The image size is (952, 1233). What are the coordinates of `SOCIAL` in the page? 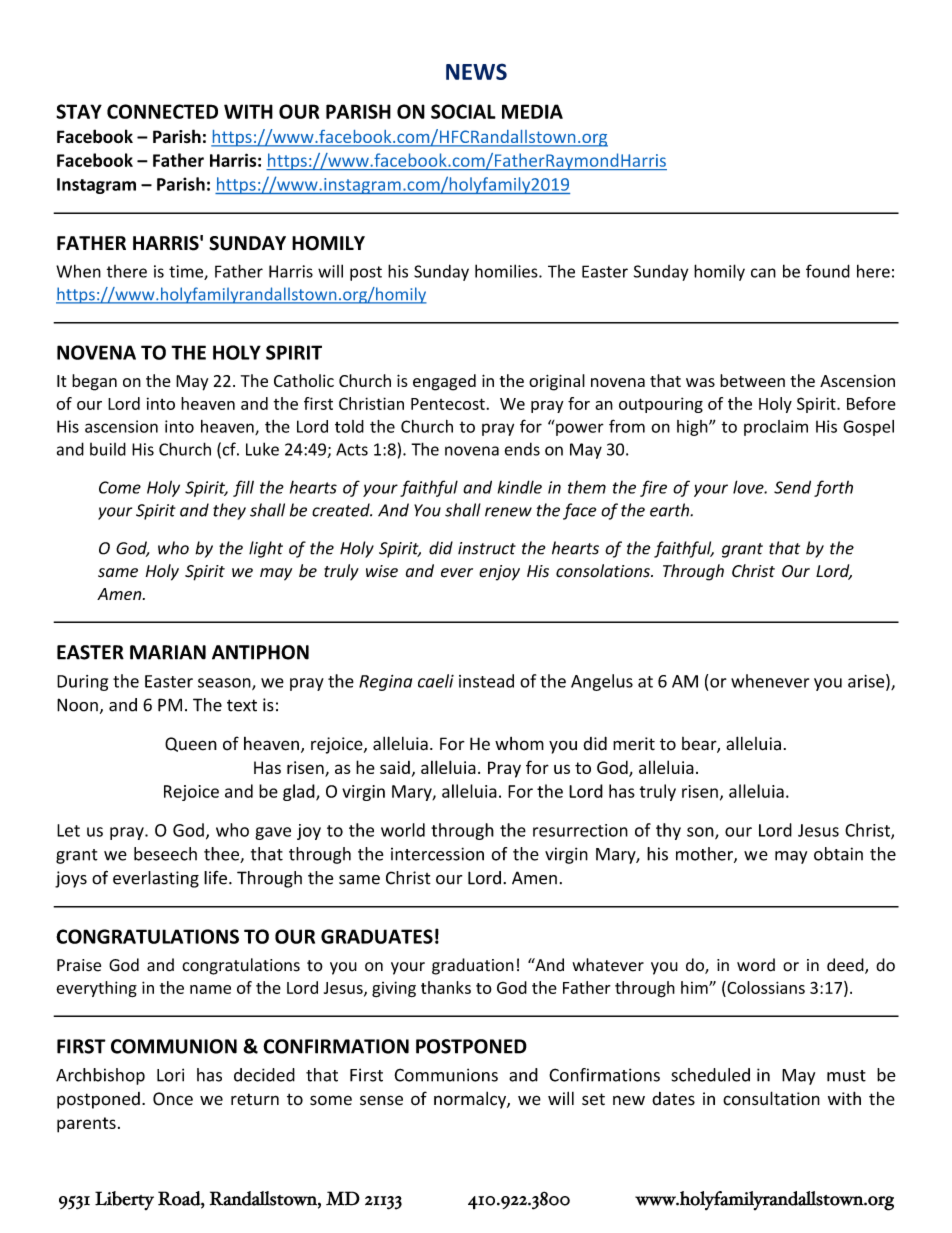 It's located at (463, 111).
